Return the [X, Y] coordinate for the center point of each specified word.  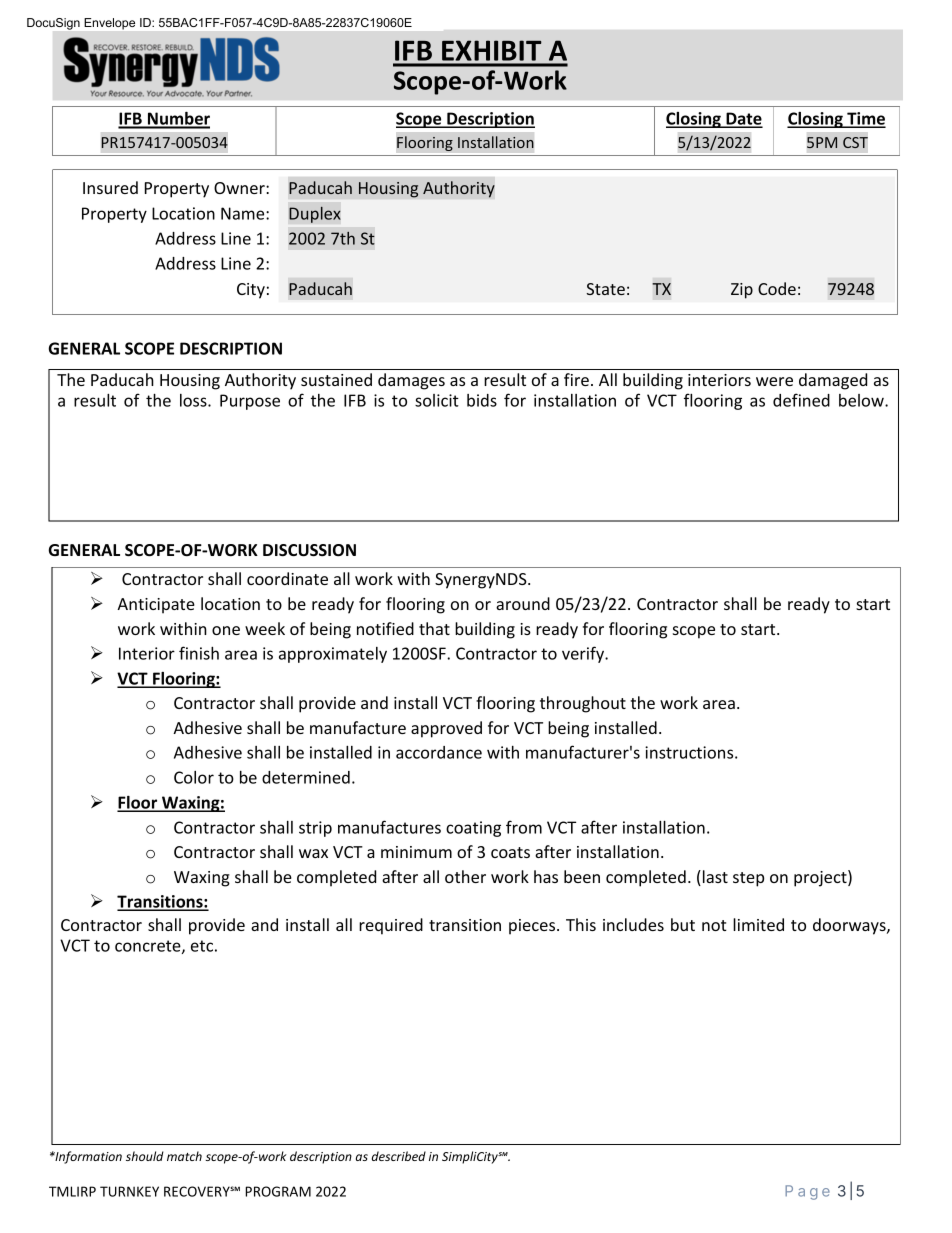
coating [473, 829]
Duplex [315, 214]
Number [178, 120]
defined [801, 400]
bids [482, 400]
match [184, 1156]
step [748, 879]
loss [194, 400]
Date [743, 119]
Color [194, 777]
